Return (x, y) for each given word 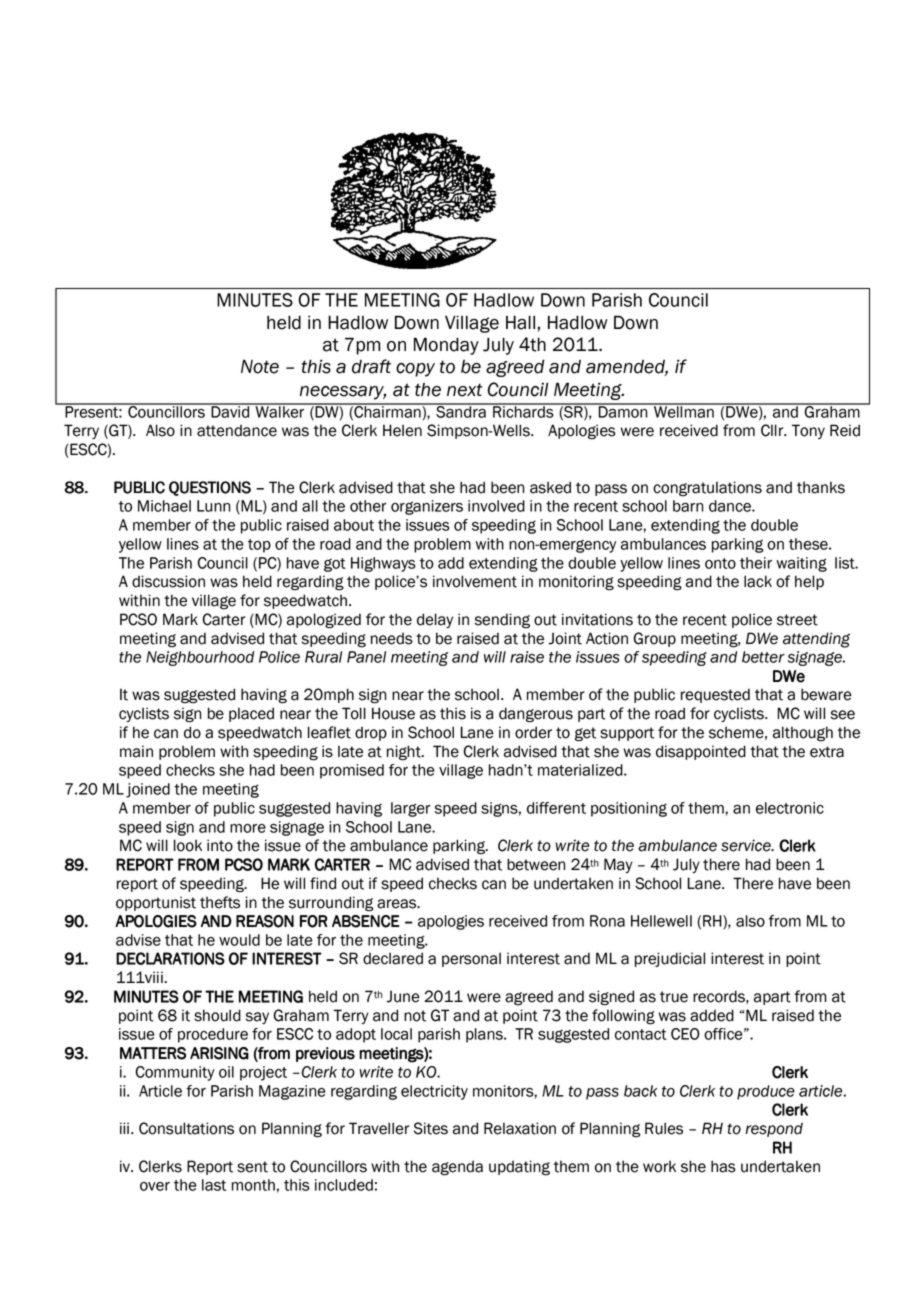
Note (260, 366)
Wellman (684, 411)
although (803, 734)
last (214, 1185)
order (533, 732)
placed (251, 714)
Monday (446, 346)
